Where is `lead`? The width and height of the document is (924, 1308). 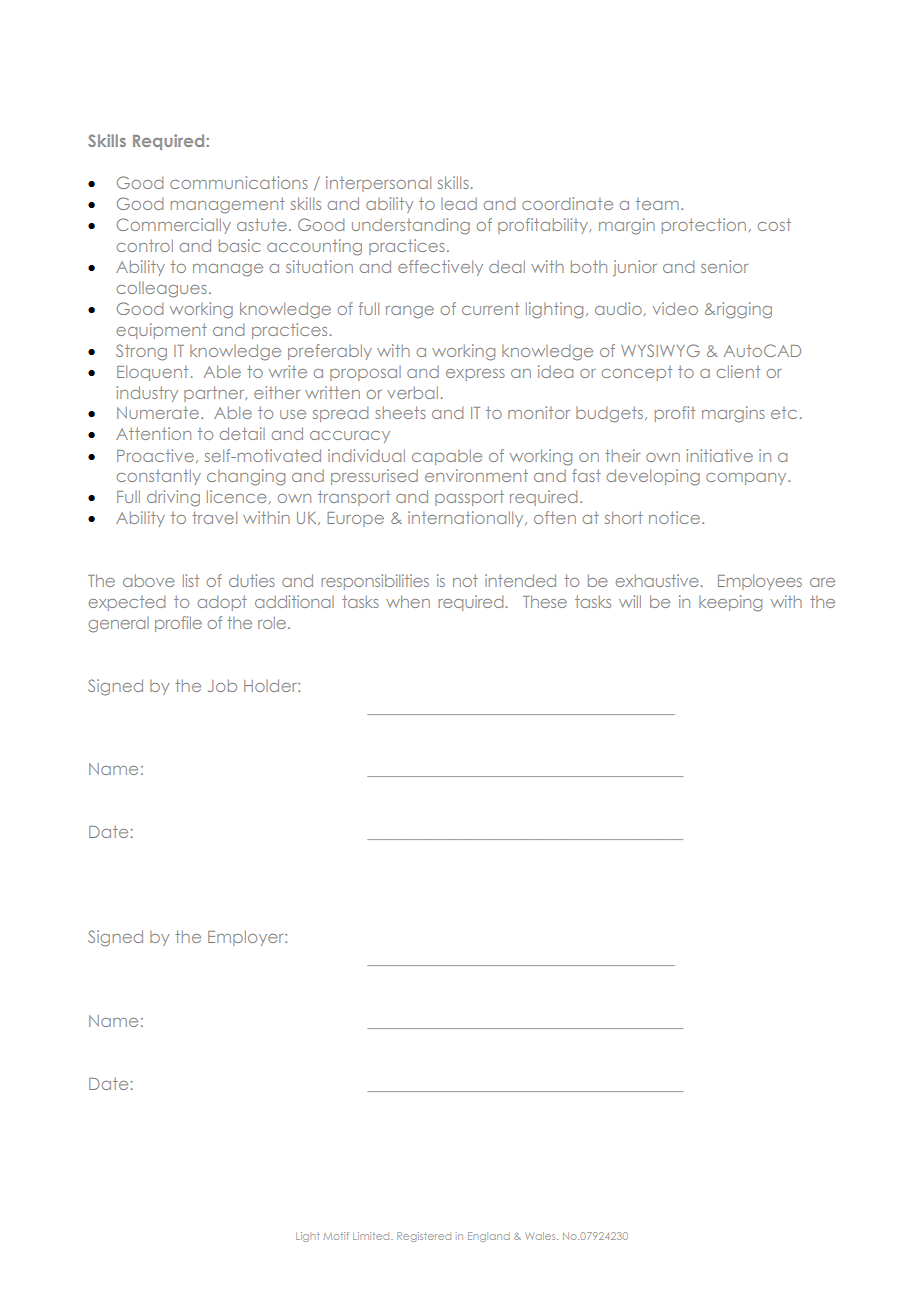 lead is located at coordinates (459, 204).
